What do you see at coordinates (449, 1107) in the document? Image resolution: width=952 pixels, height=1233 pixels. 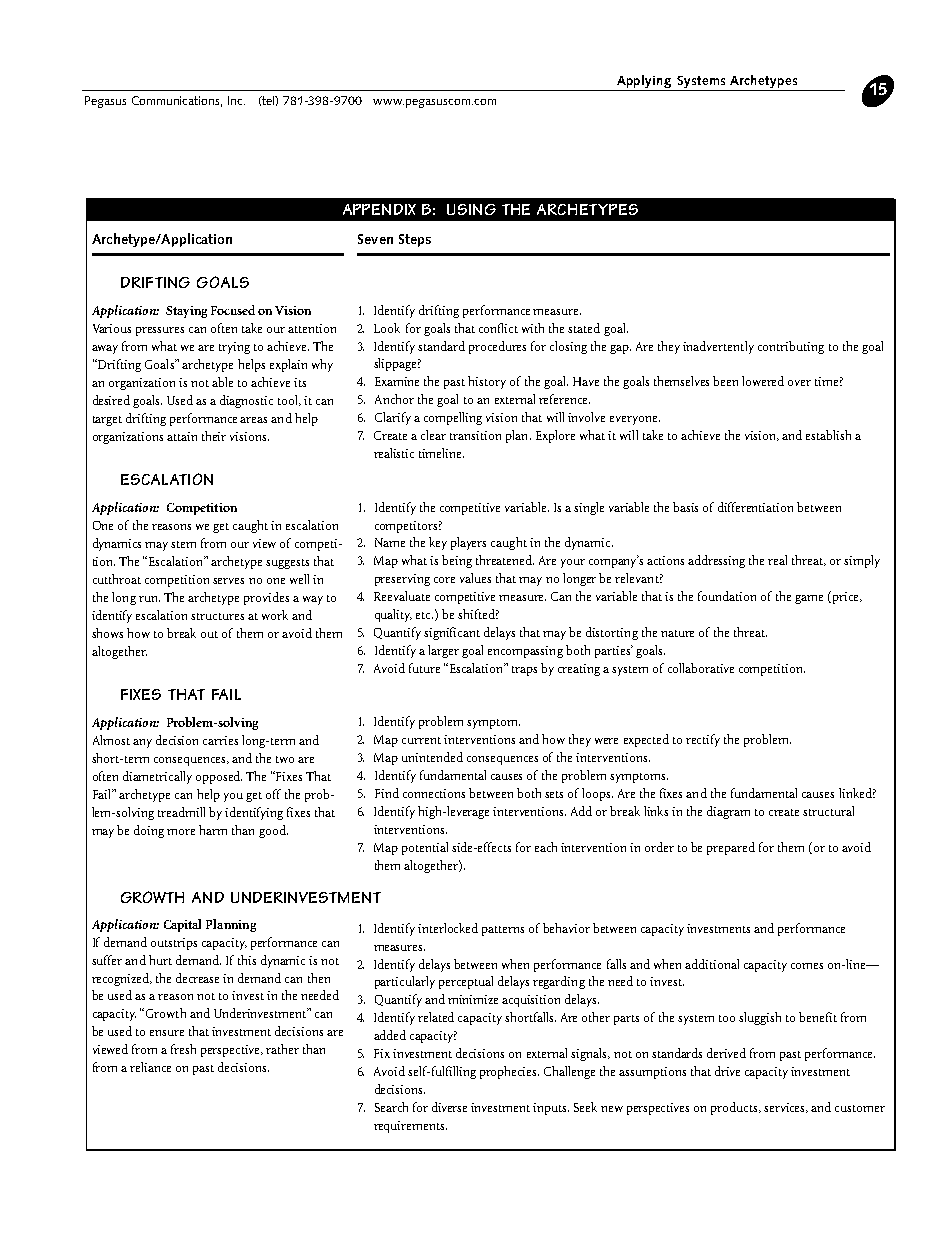 I see `diverse` at bounding box center [449, 1107].
